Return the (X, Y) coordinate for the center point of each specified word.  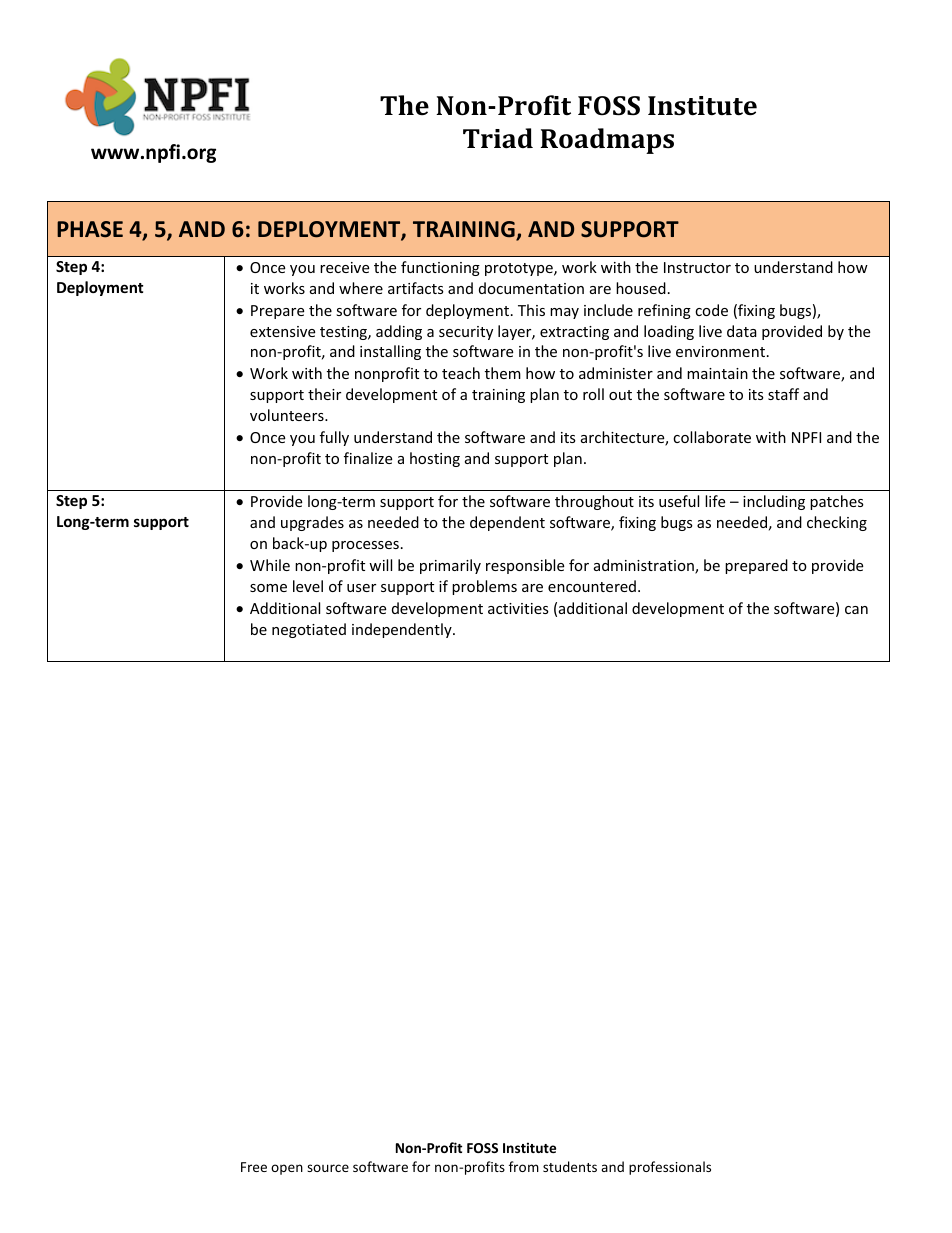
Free (254, 1167)
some (268, 588)
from (524, 1166)
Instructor (697, 267)
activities (518, 608)
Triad (498, 138)
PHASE (90, 229)
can (856, 610)
